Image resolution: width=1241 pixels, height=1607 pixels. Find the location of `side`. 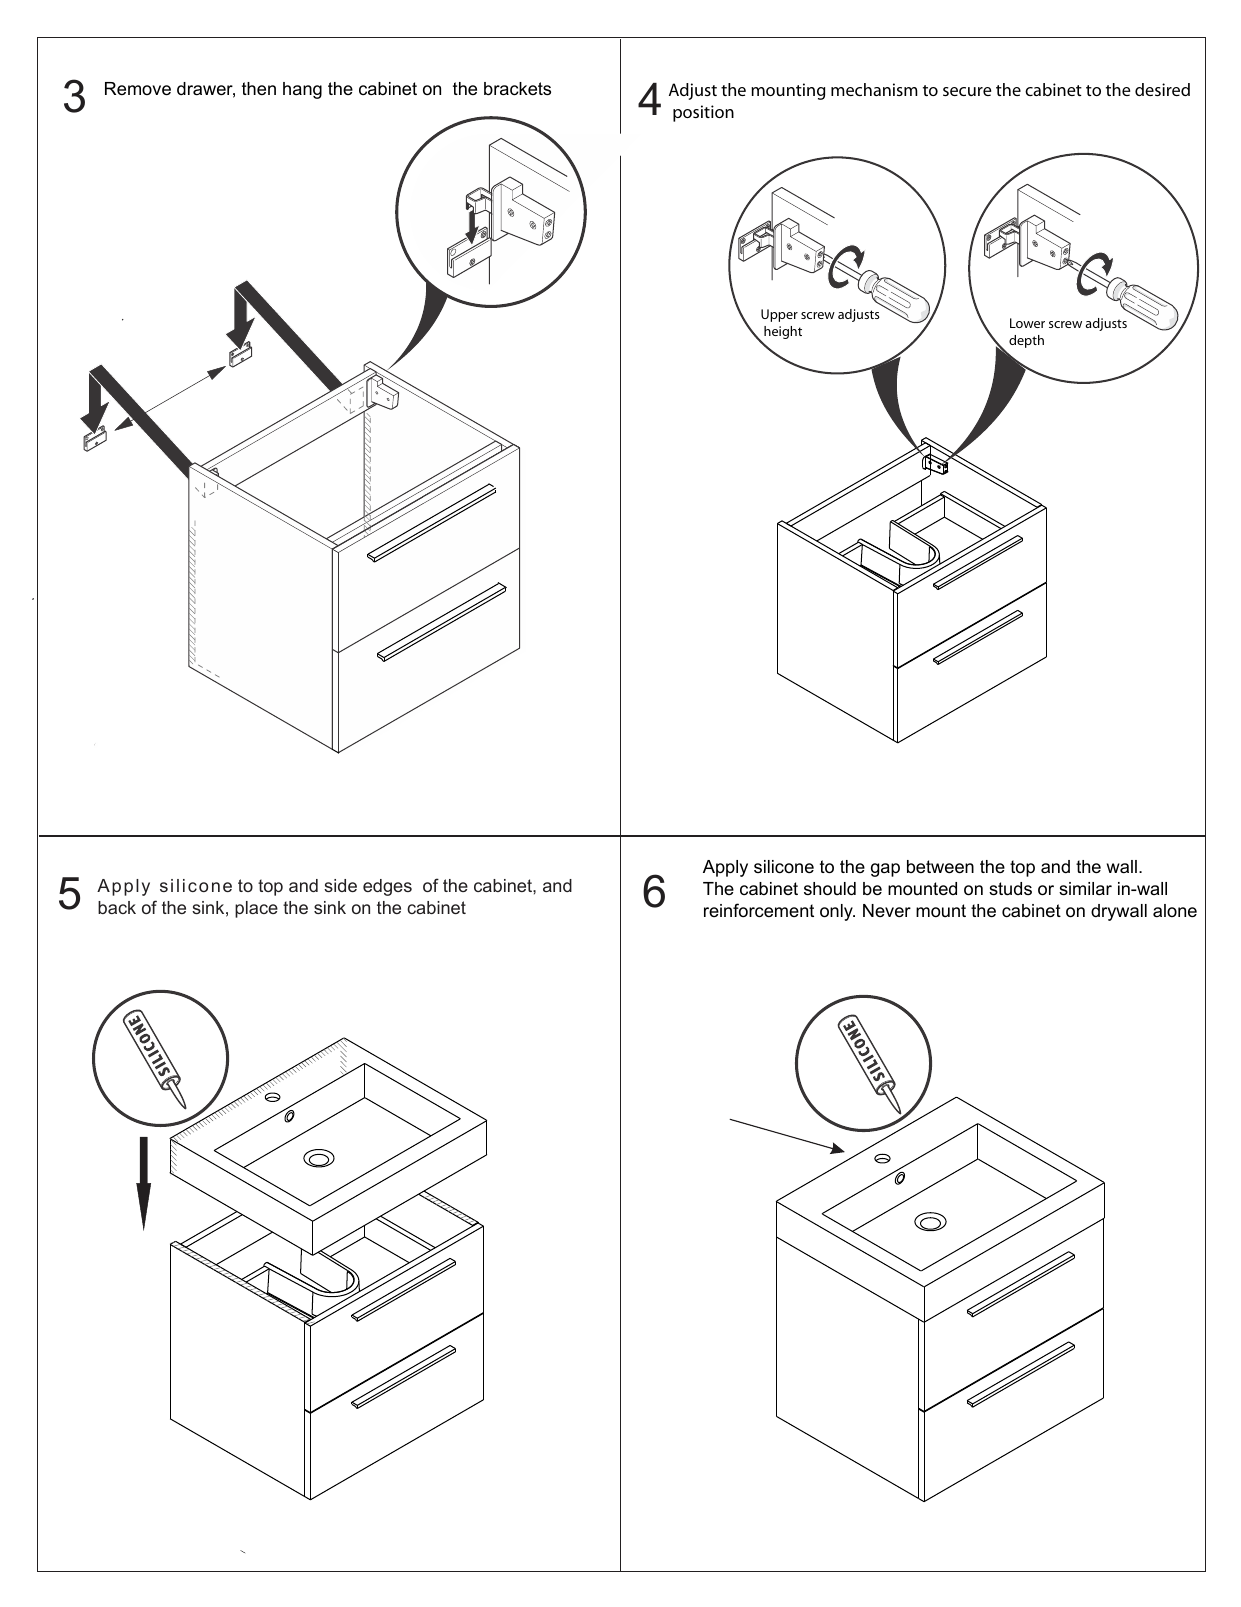

side is located at coordinates (340, 885).
